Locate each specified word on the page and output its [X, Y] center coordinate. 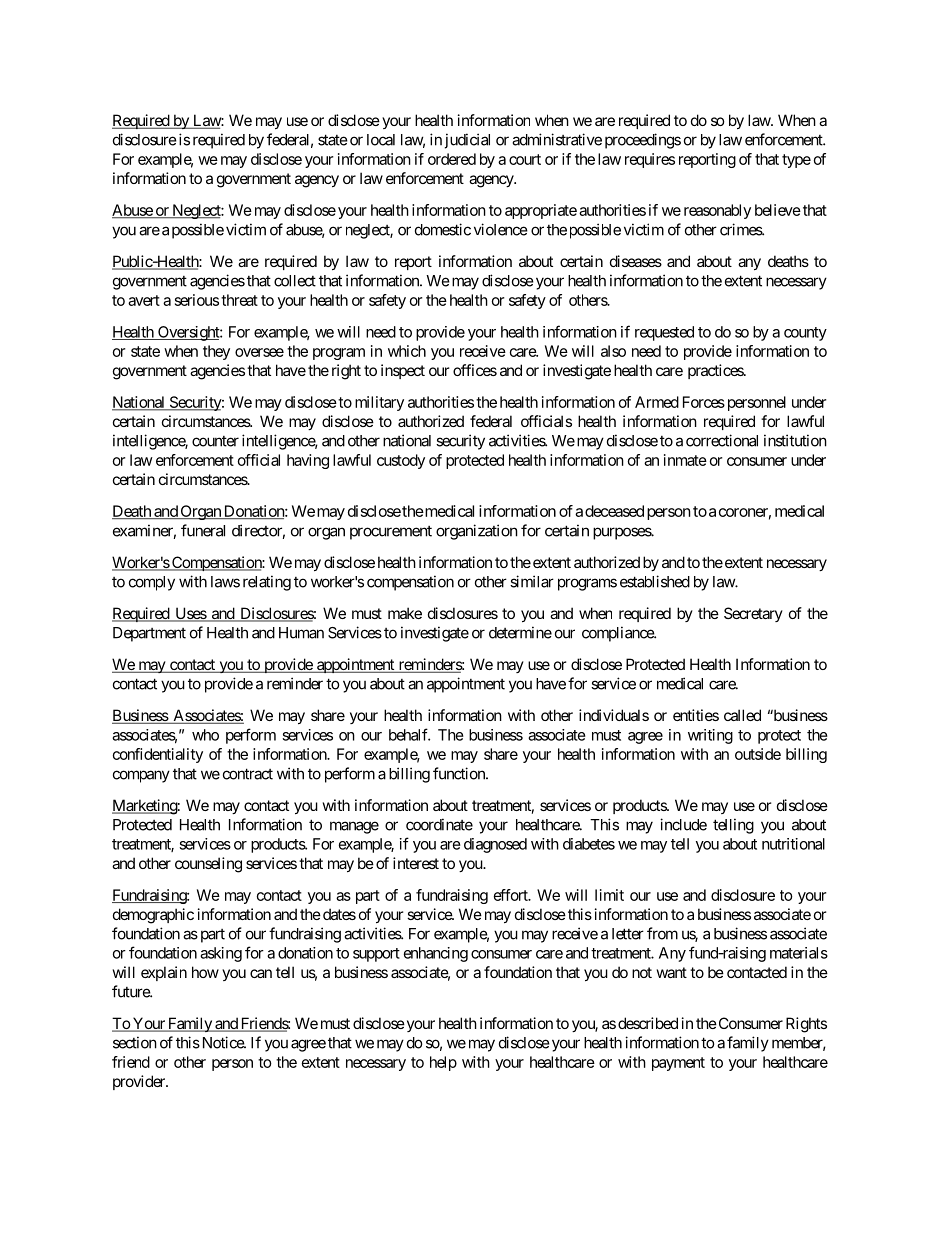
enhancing [436, 954]
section [135, 1042]
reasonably [717, 211]
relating [267, 583]
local [381, 140]
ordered [452, 159]
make [405, 613]
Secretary [753, 614]
